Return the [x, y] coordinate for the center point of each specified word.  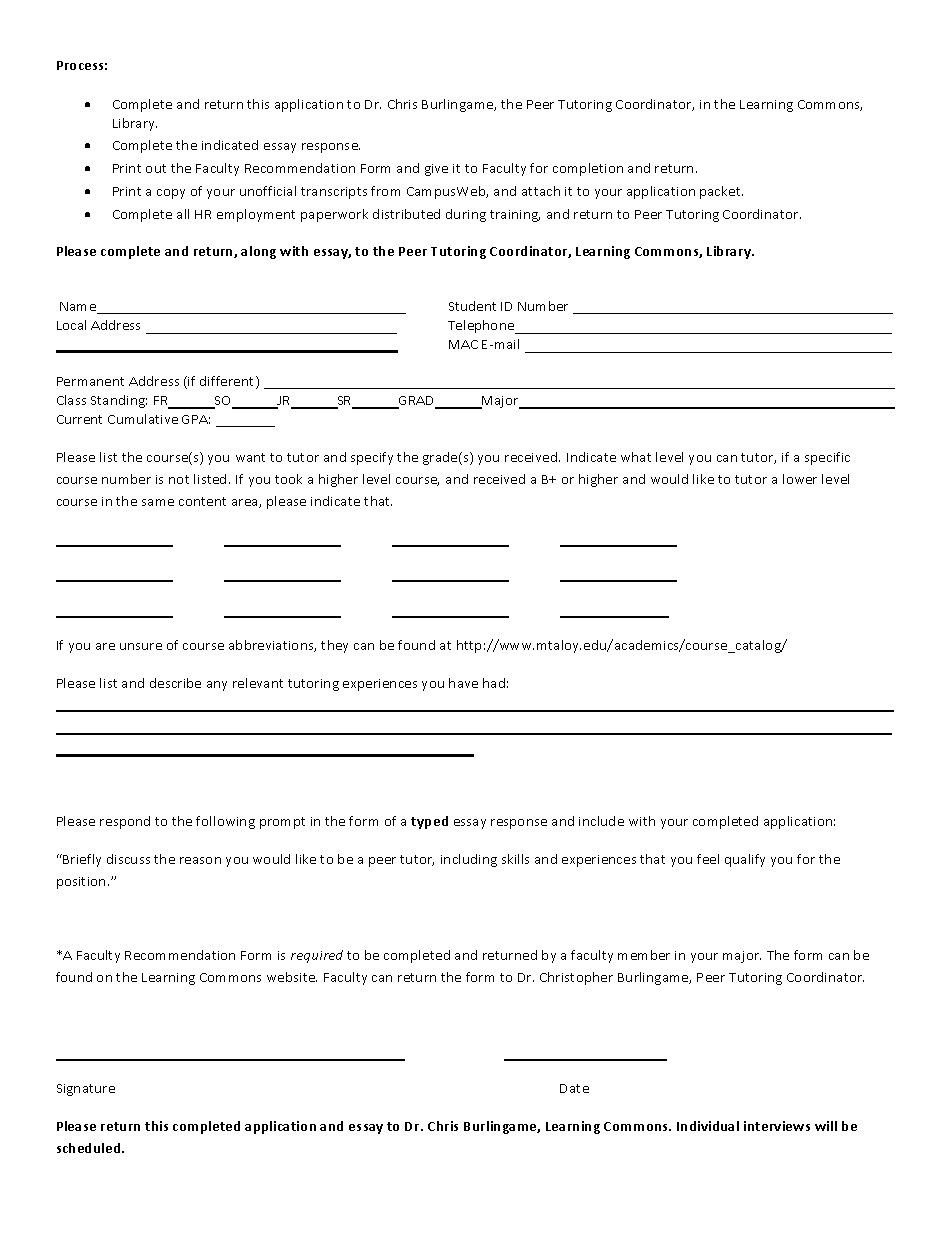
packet [721, 192]
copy [171, 194]
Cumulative [143, 419]
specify [372, 458]
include [601, 821]
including [469, 860]
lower [800, 479]
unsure [141, 646]
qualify [745, 860]
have [463, 683]
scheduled [90, 1148]
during [466, 215]
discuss [128, 859]
